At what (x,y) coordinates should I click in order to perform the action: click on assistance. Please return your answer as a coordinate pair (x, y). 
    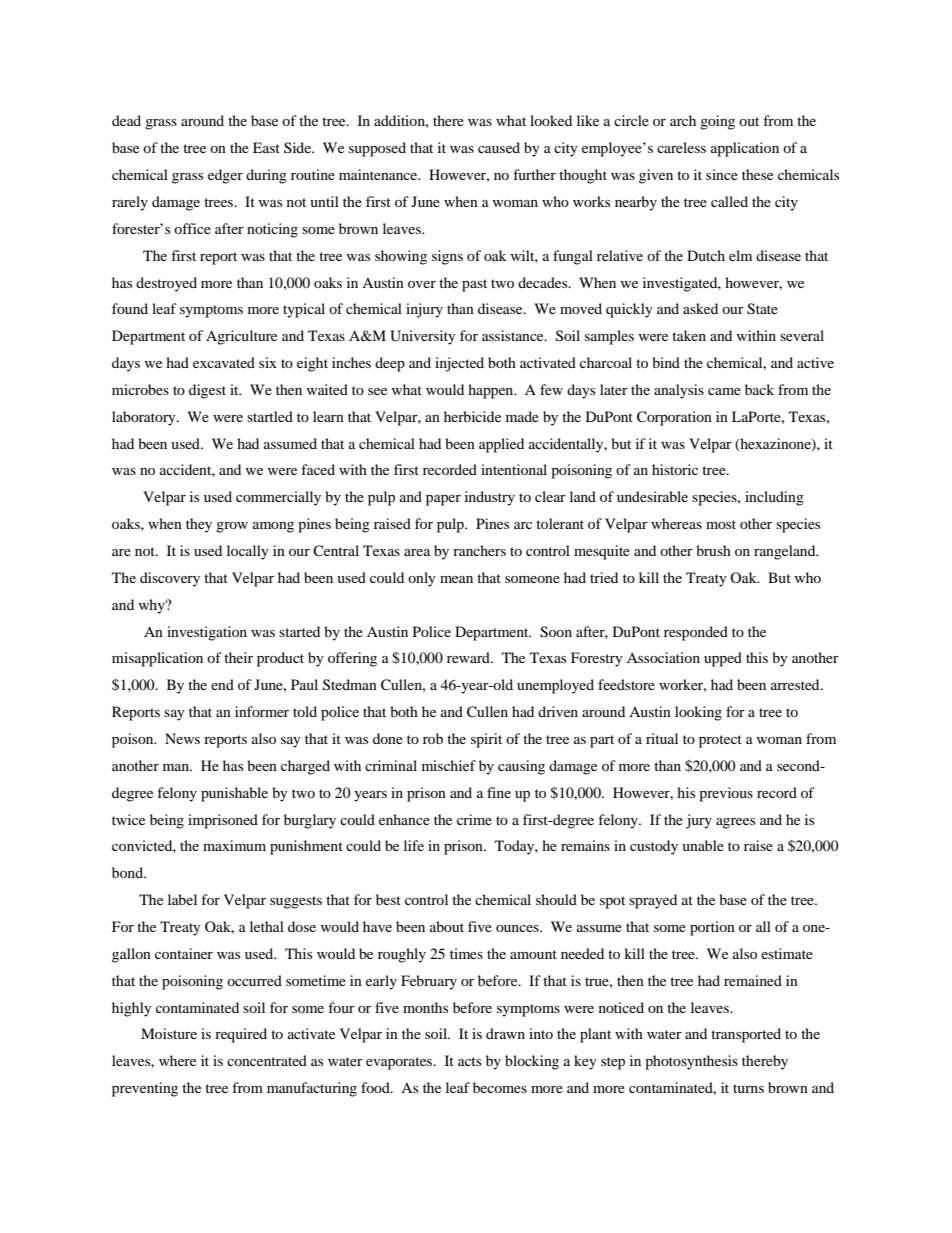
    Looking at the image, I should click on (514, 335).
